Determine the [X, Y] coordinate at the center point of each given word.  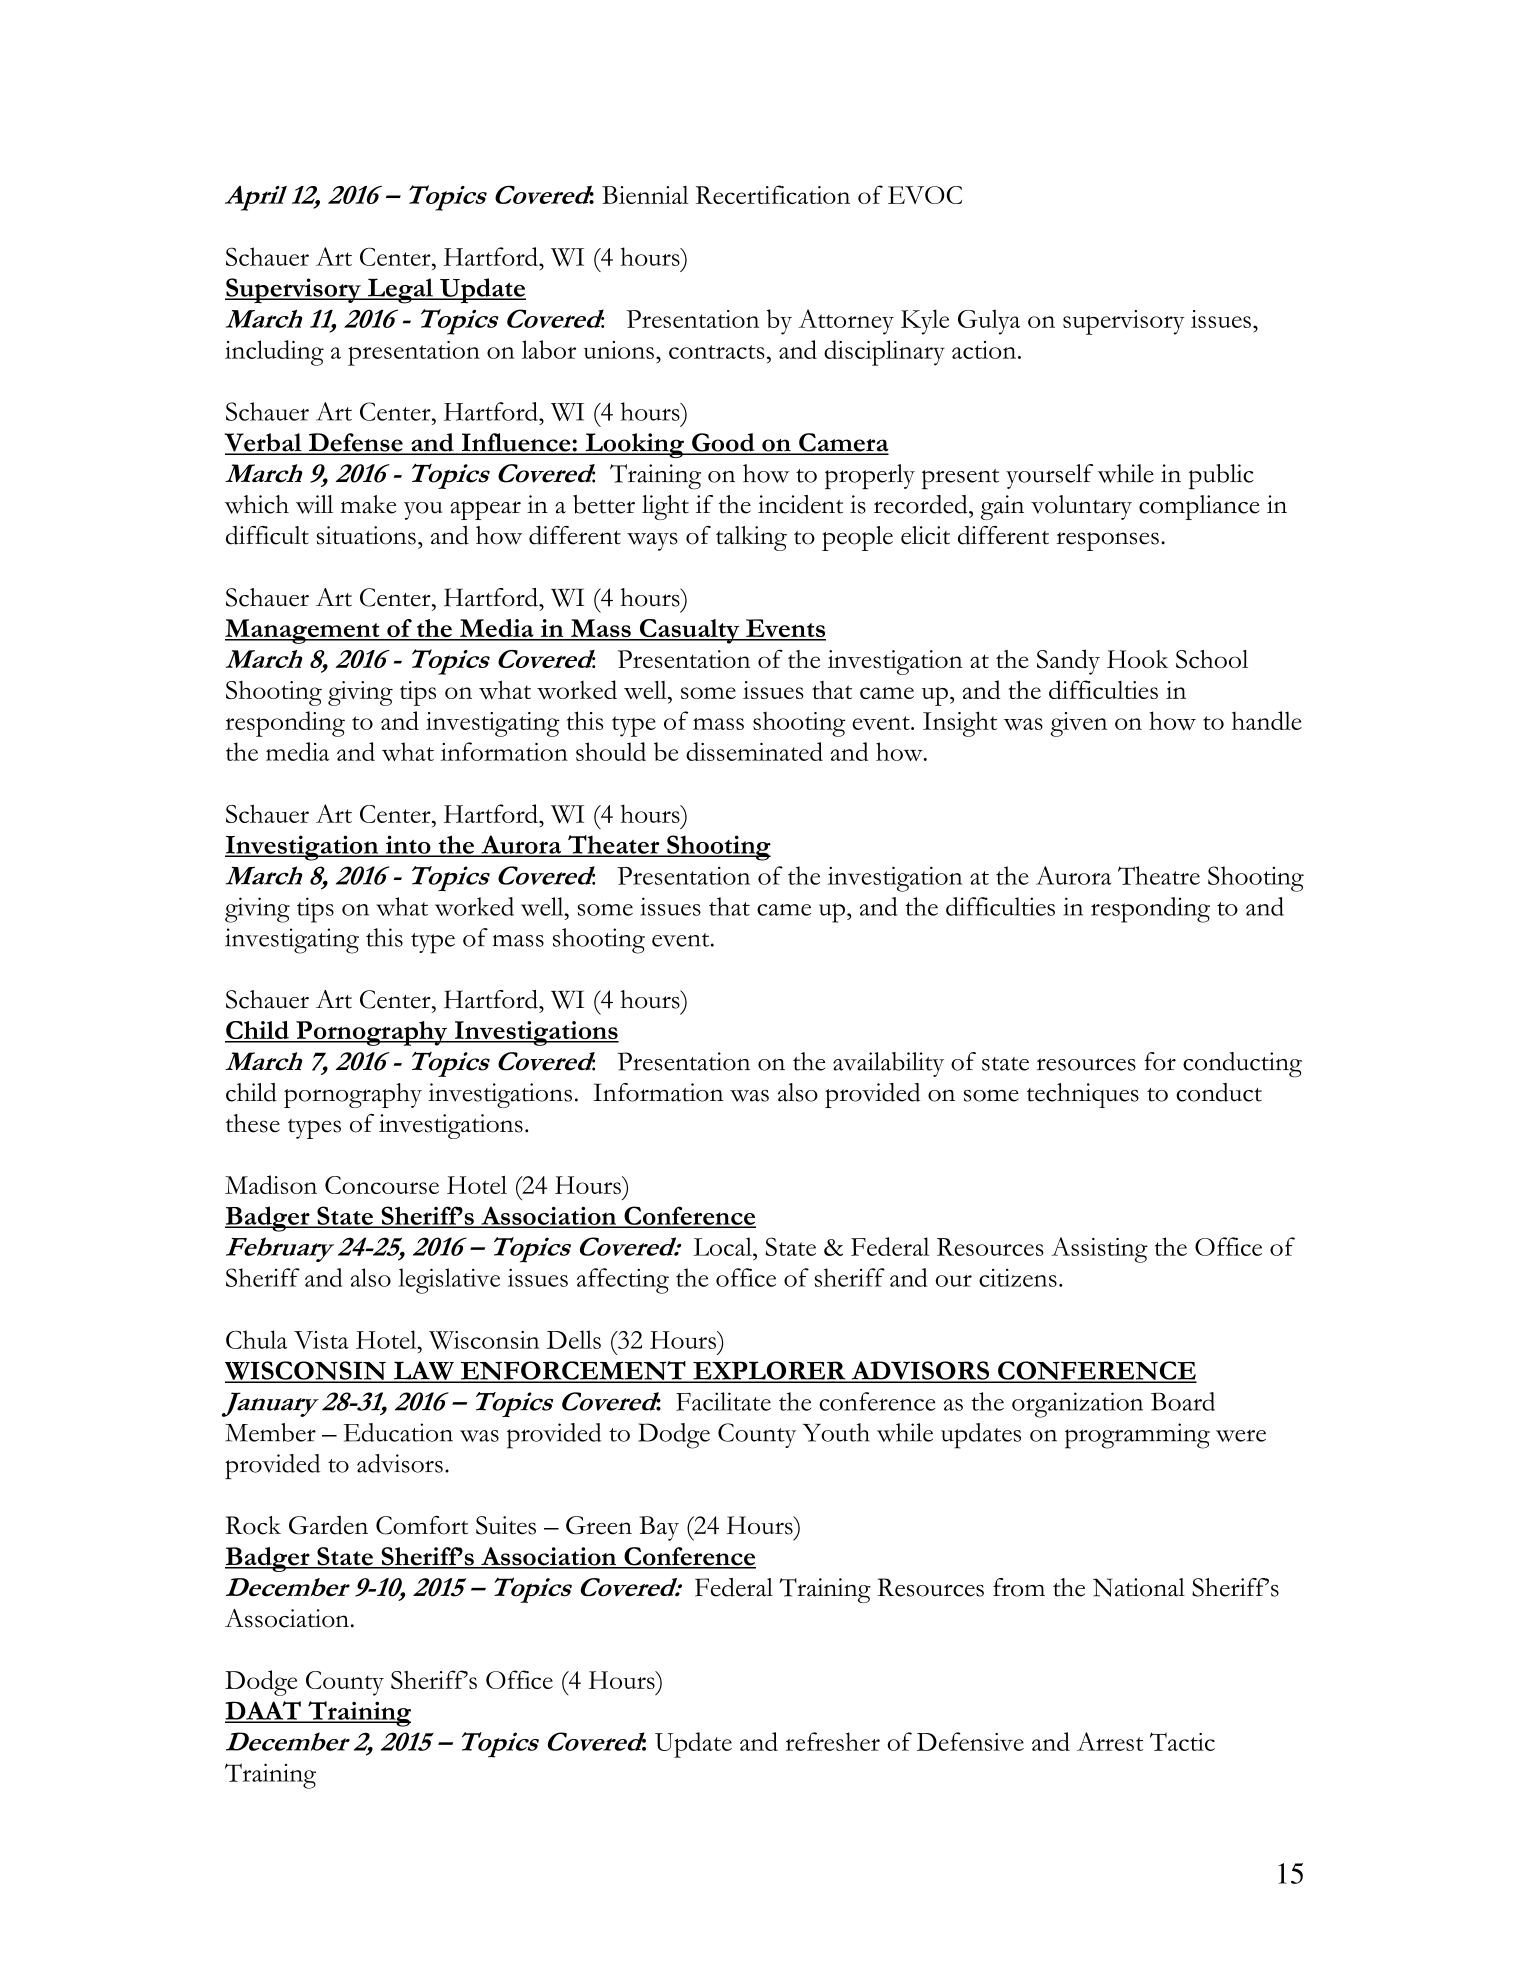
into [408, 845]
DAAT [264, 1711]
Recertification [773, 194]
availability [888, 1064]
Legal [400, 291]
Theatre [1159, 875]
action [985, 350]
